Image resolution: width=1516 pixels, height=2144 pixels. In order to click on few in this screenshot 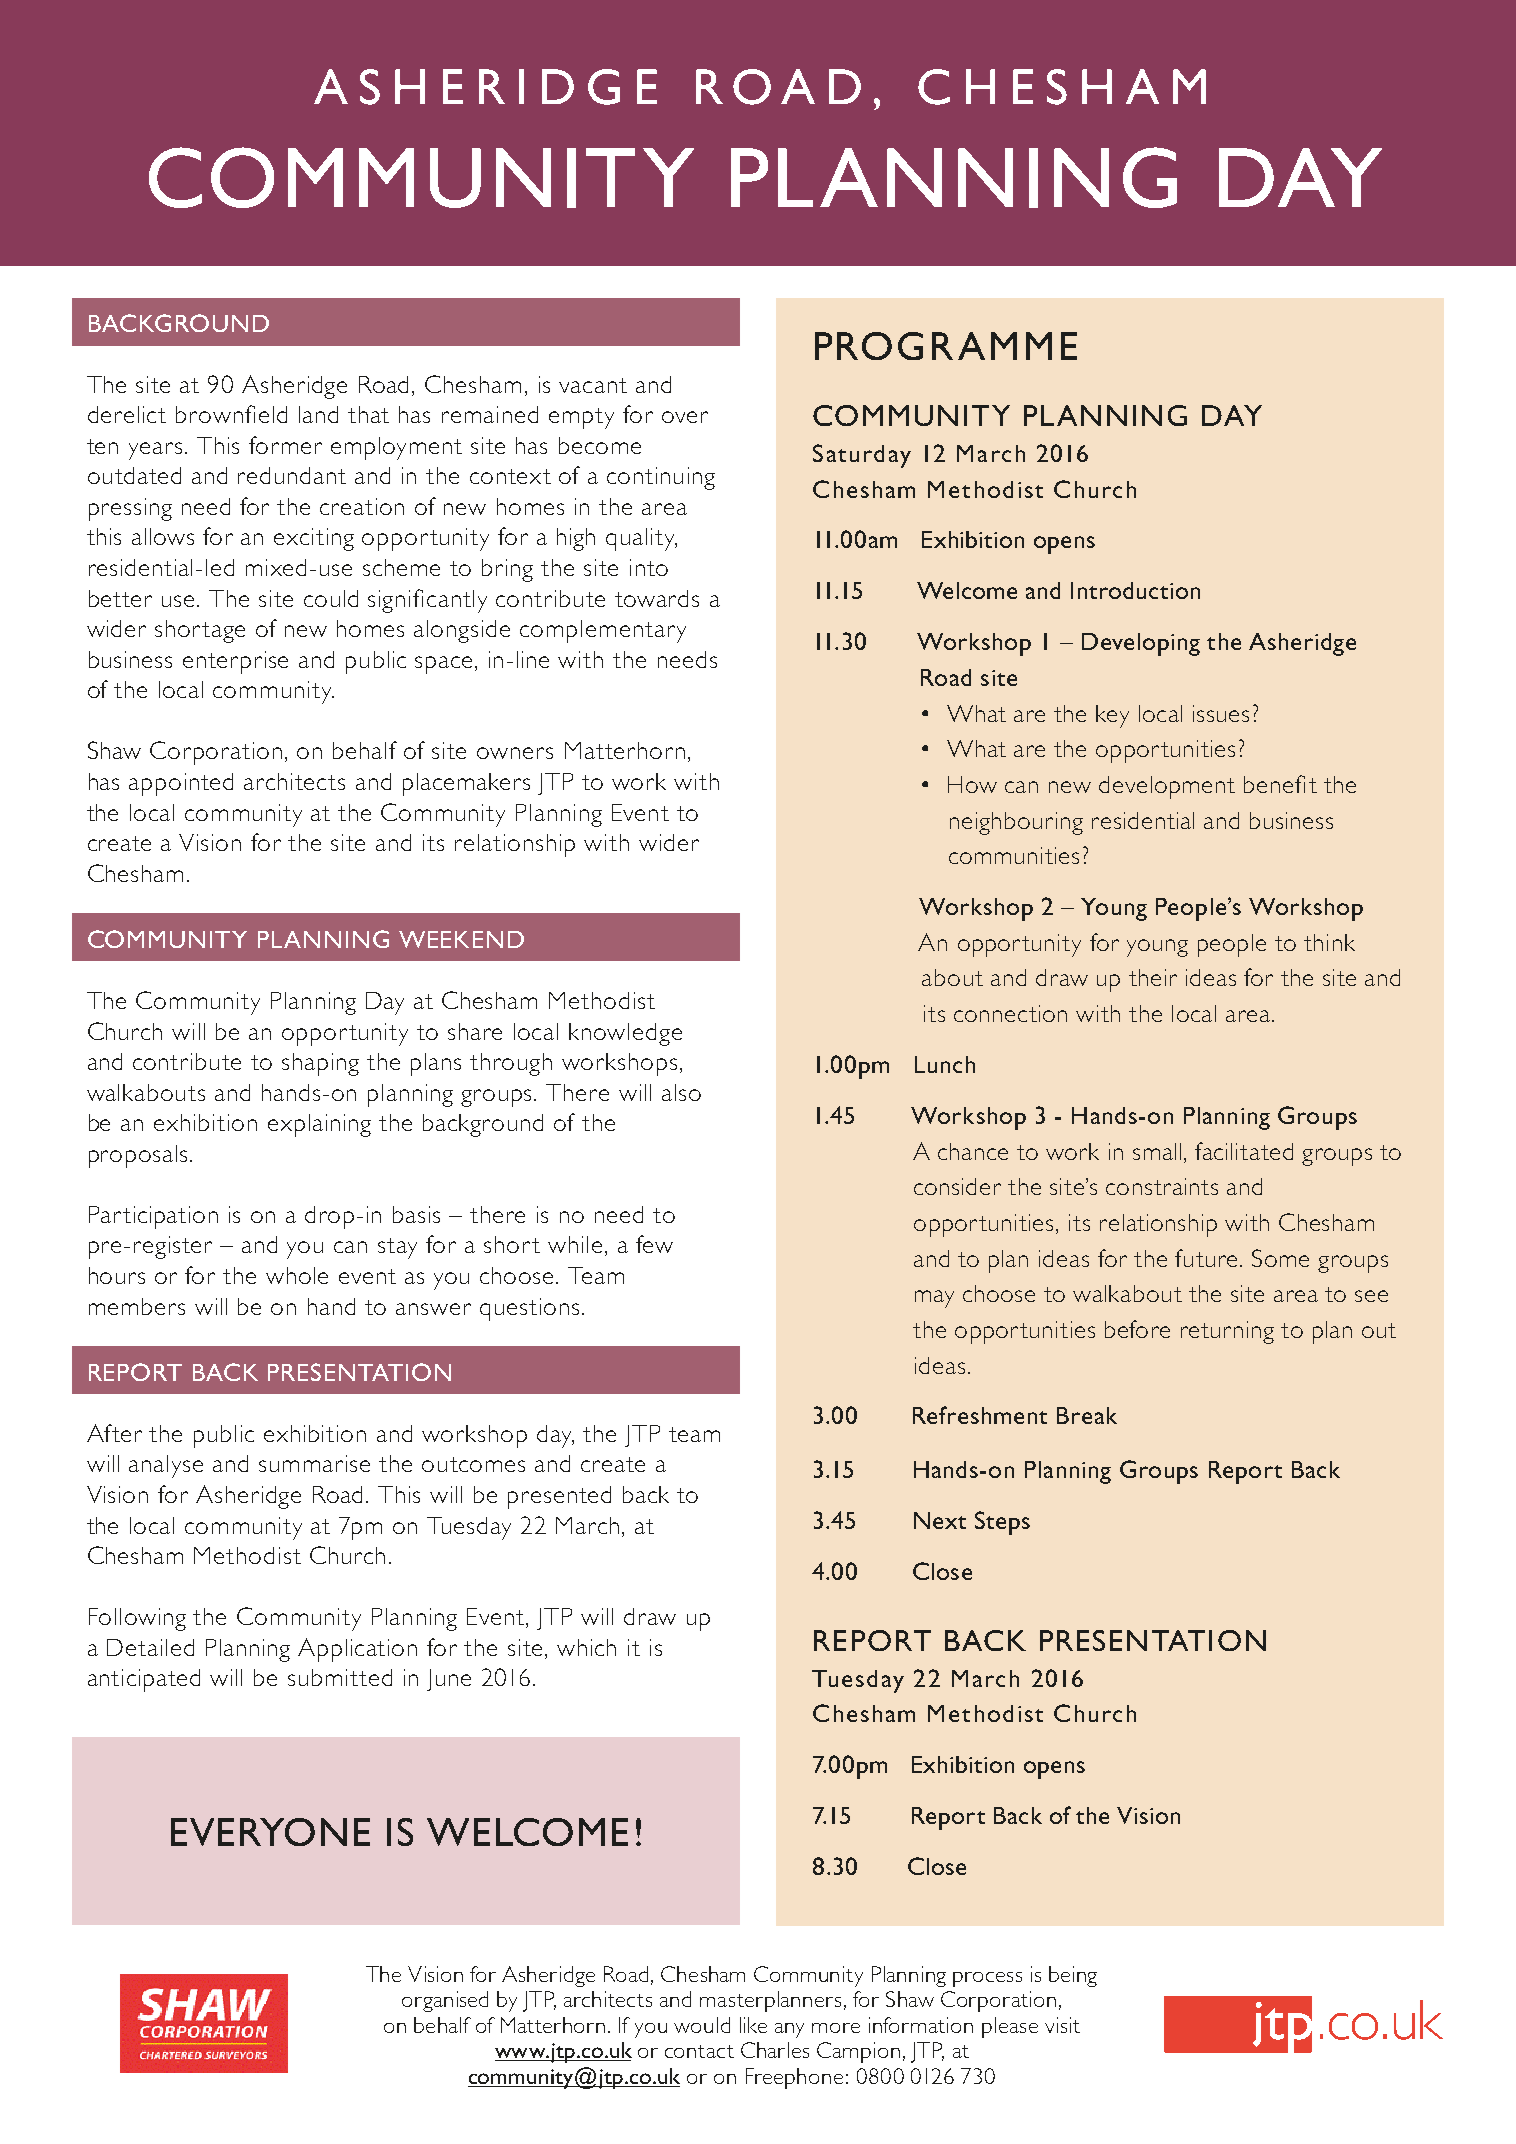, I will do `click(654, 1244)`.
